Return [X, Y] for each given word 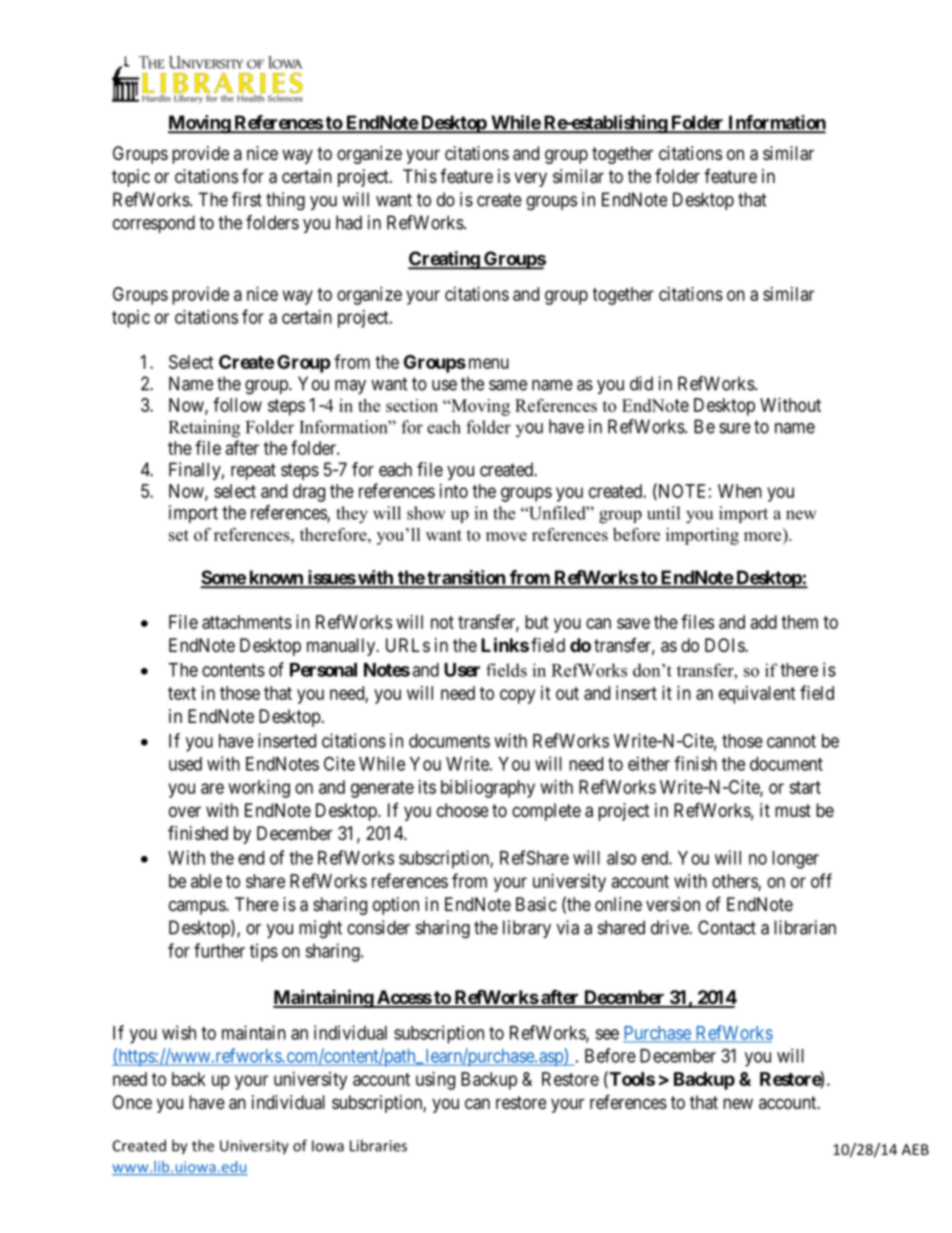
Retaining [204, 429]
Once [132, 1102]
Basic [536, 904]
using [435, 1081]
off [821, 880]
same [508, 385]
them [799, 622]
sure [735, 428]
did [641, 383]
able [206, 881]
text [182, 693]
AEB [915, 1149]
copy [517, 696]
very [530, 179]
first [247, 199]
